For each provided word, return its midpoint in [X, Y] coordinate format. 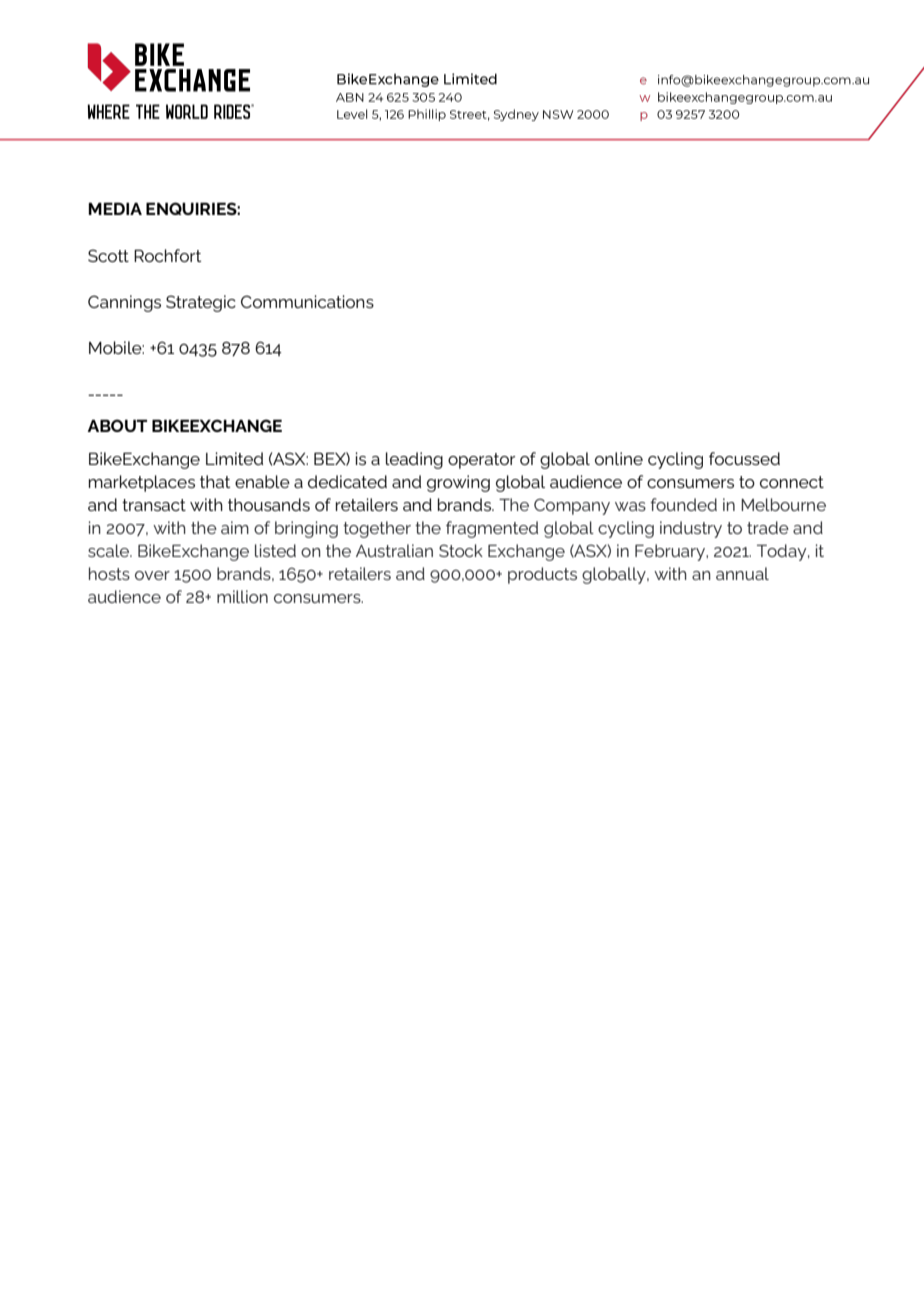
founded [683, 504]
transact [154, 505]
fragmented [492, 529]
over [152, 575]
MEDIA [115, 208]
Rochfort [167, 255]
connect [792, 482]
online [619, 458]
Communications [307, 301]
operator [481, 461]
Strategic [201, 303]
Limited [234, 458]
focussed [744, 458]
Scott [108, 255]
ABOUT [117, 425]
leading [414, 460]
